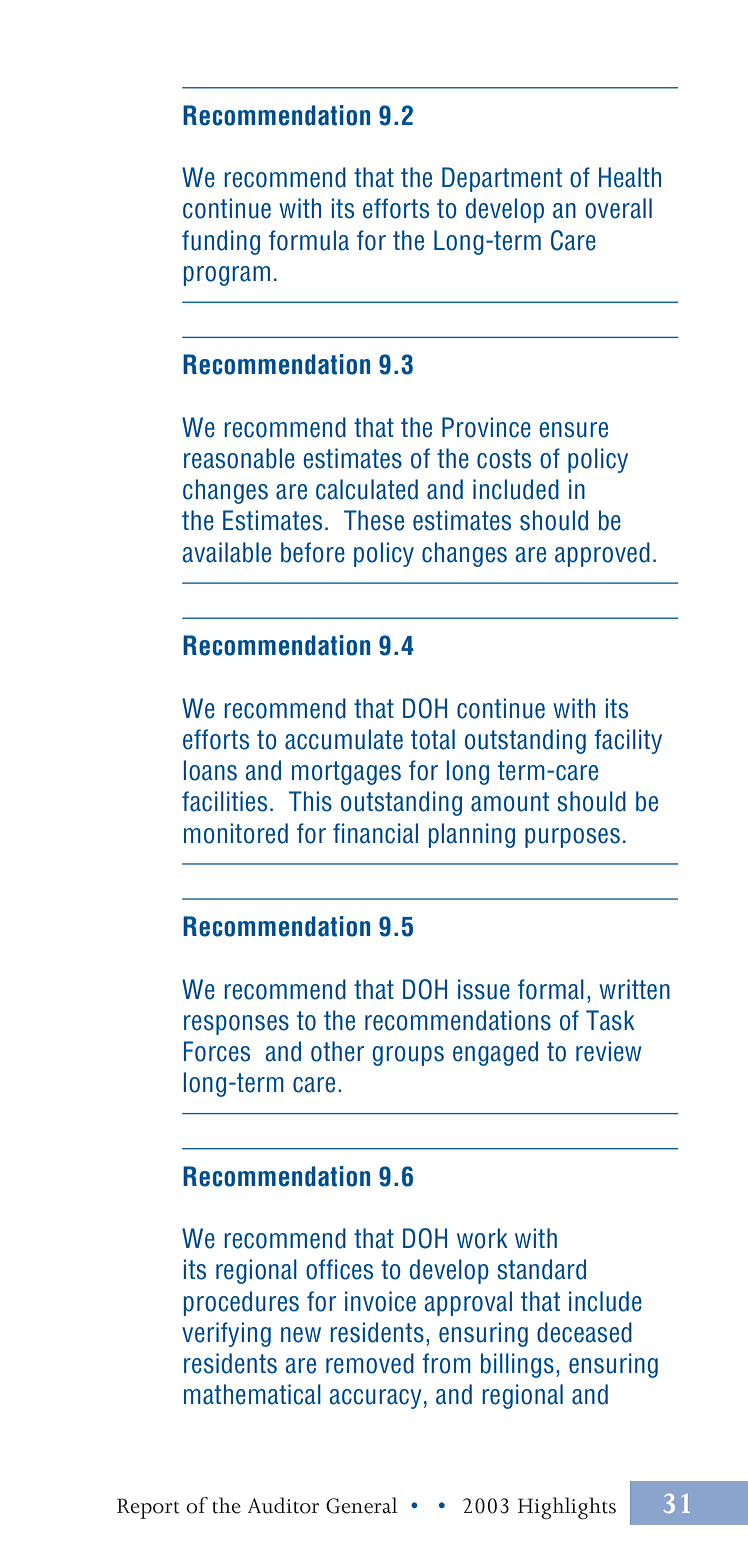 The width and height of the screenshot is (748, 1568). Describe the element at coordinates (227, 552) in the screenshot. I see `available` at that location.
